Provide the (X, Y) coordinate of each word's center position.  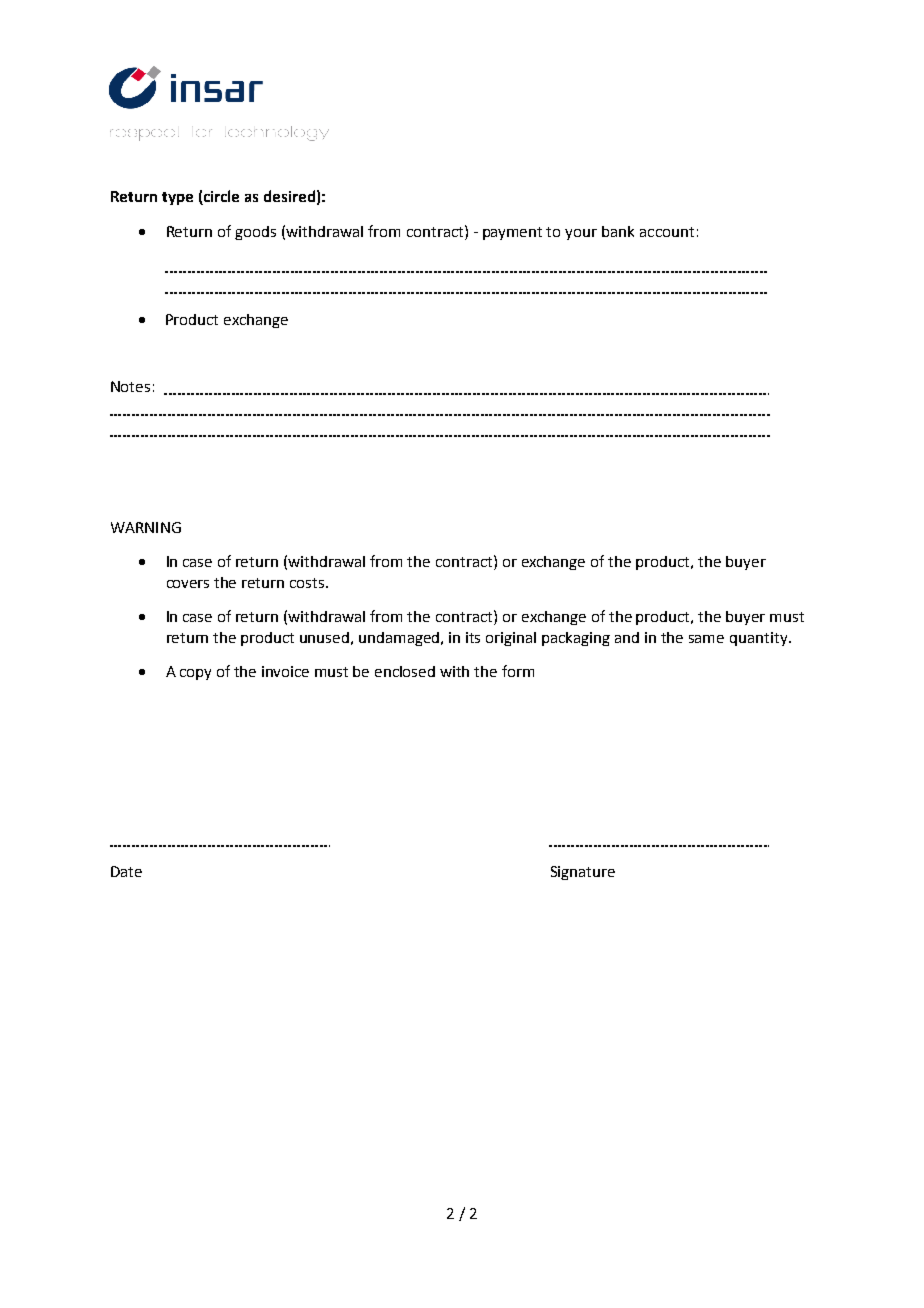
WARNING (146, 527)
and (627, 637)
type (177, 198)
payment (512, 233)
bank (618, 231)
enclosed (405, 671)
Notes (130, 386)
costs (308, 583)
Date (126, 871)
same (706, 639)
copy (195, 674)
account (667, 232)
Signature (583, 873)
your (581, 234)
